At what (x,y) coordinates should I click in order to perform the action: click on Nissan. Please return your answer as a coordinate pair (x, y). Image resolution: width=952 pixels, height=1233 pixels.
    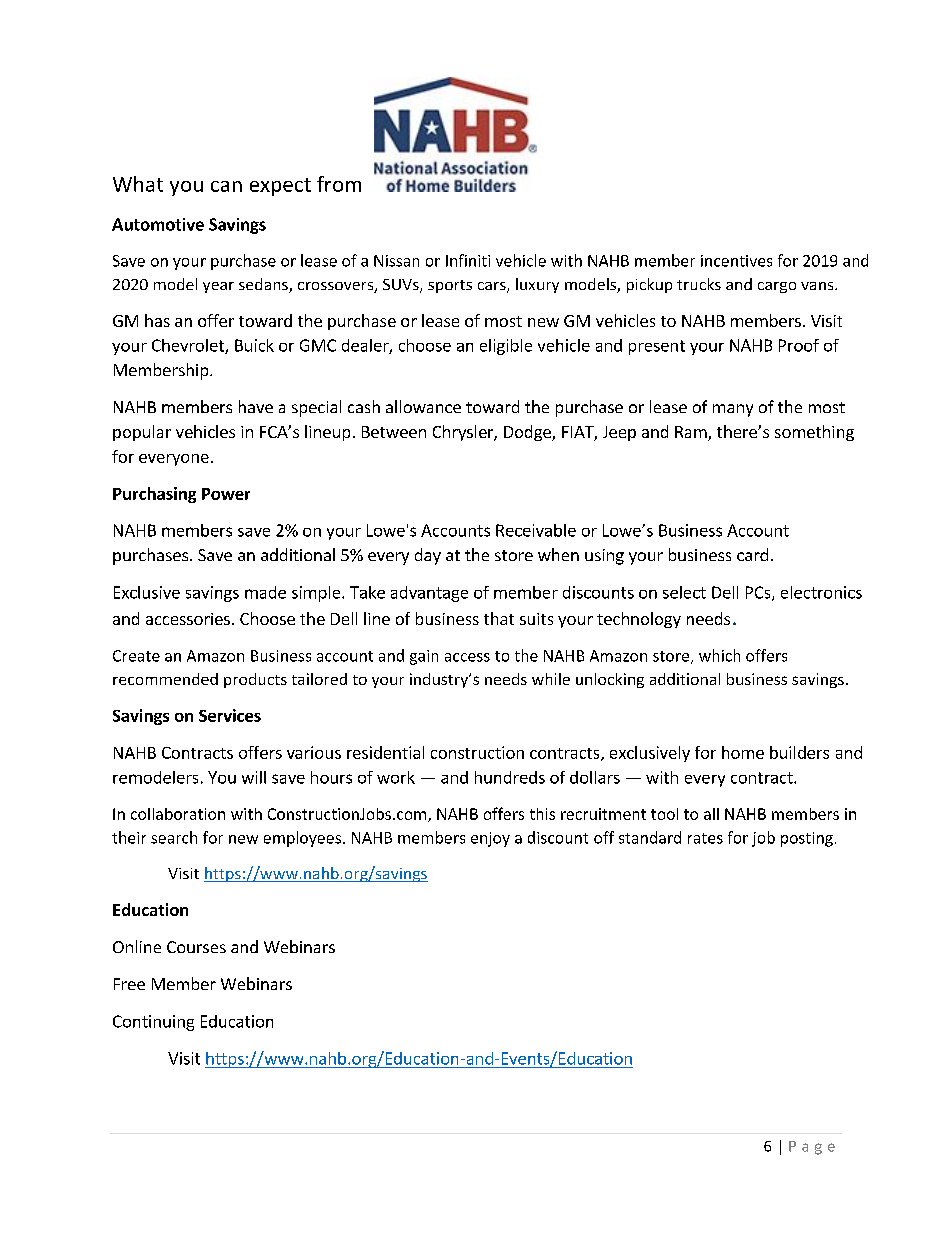
    Looking at the image, I should click on (396, 261).
